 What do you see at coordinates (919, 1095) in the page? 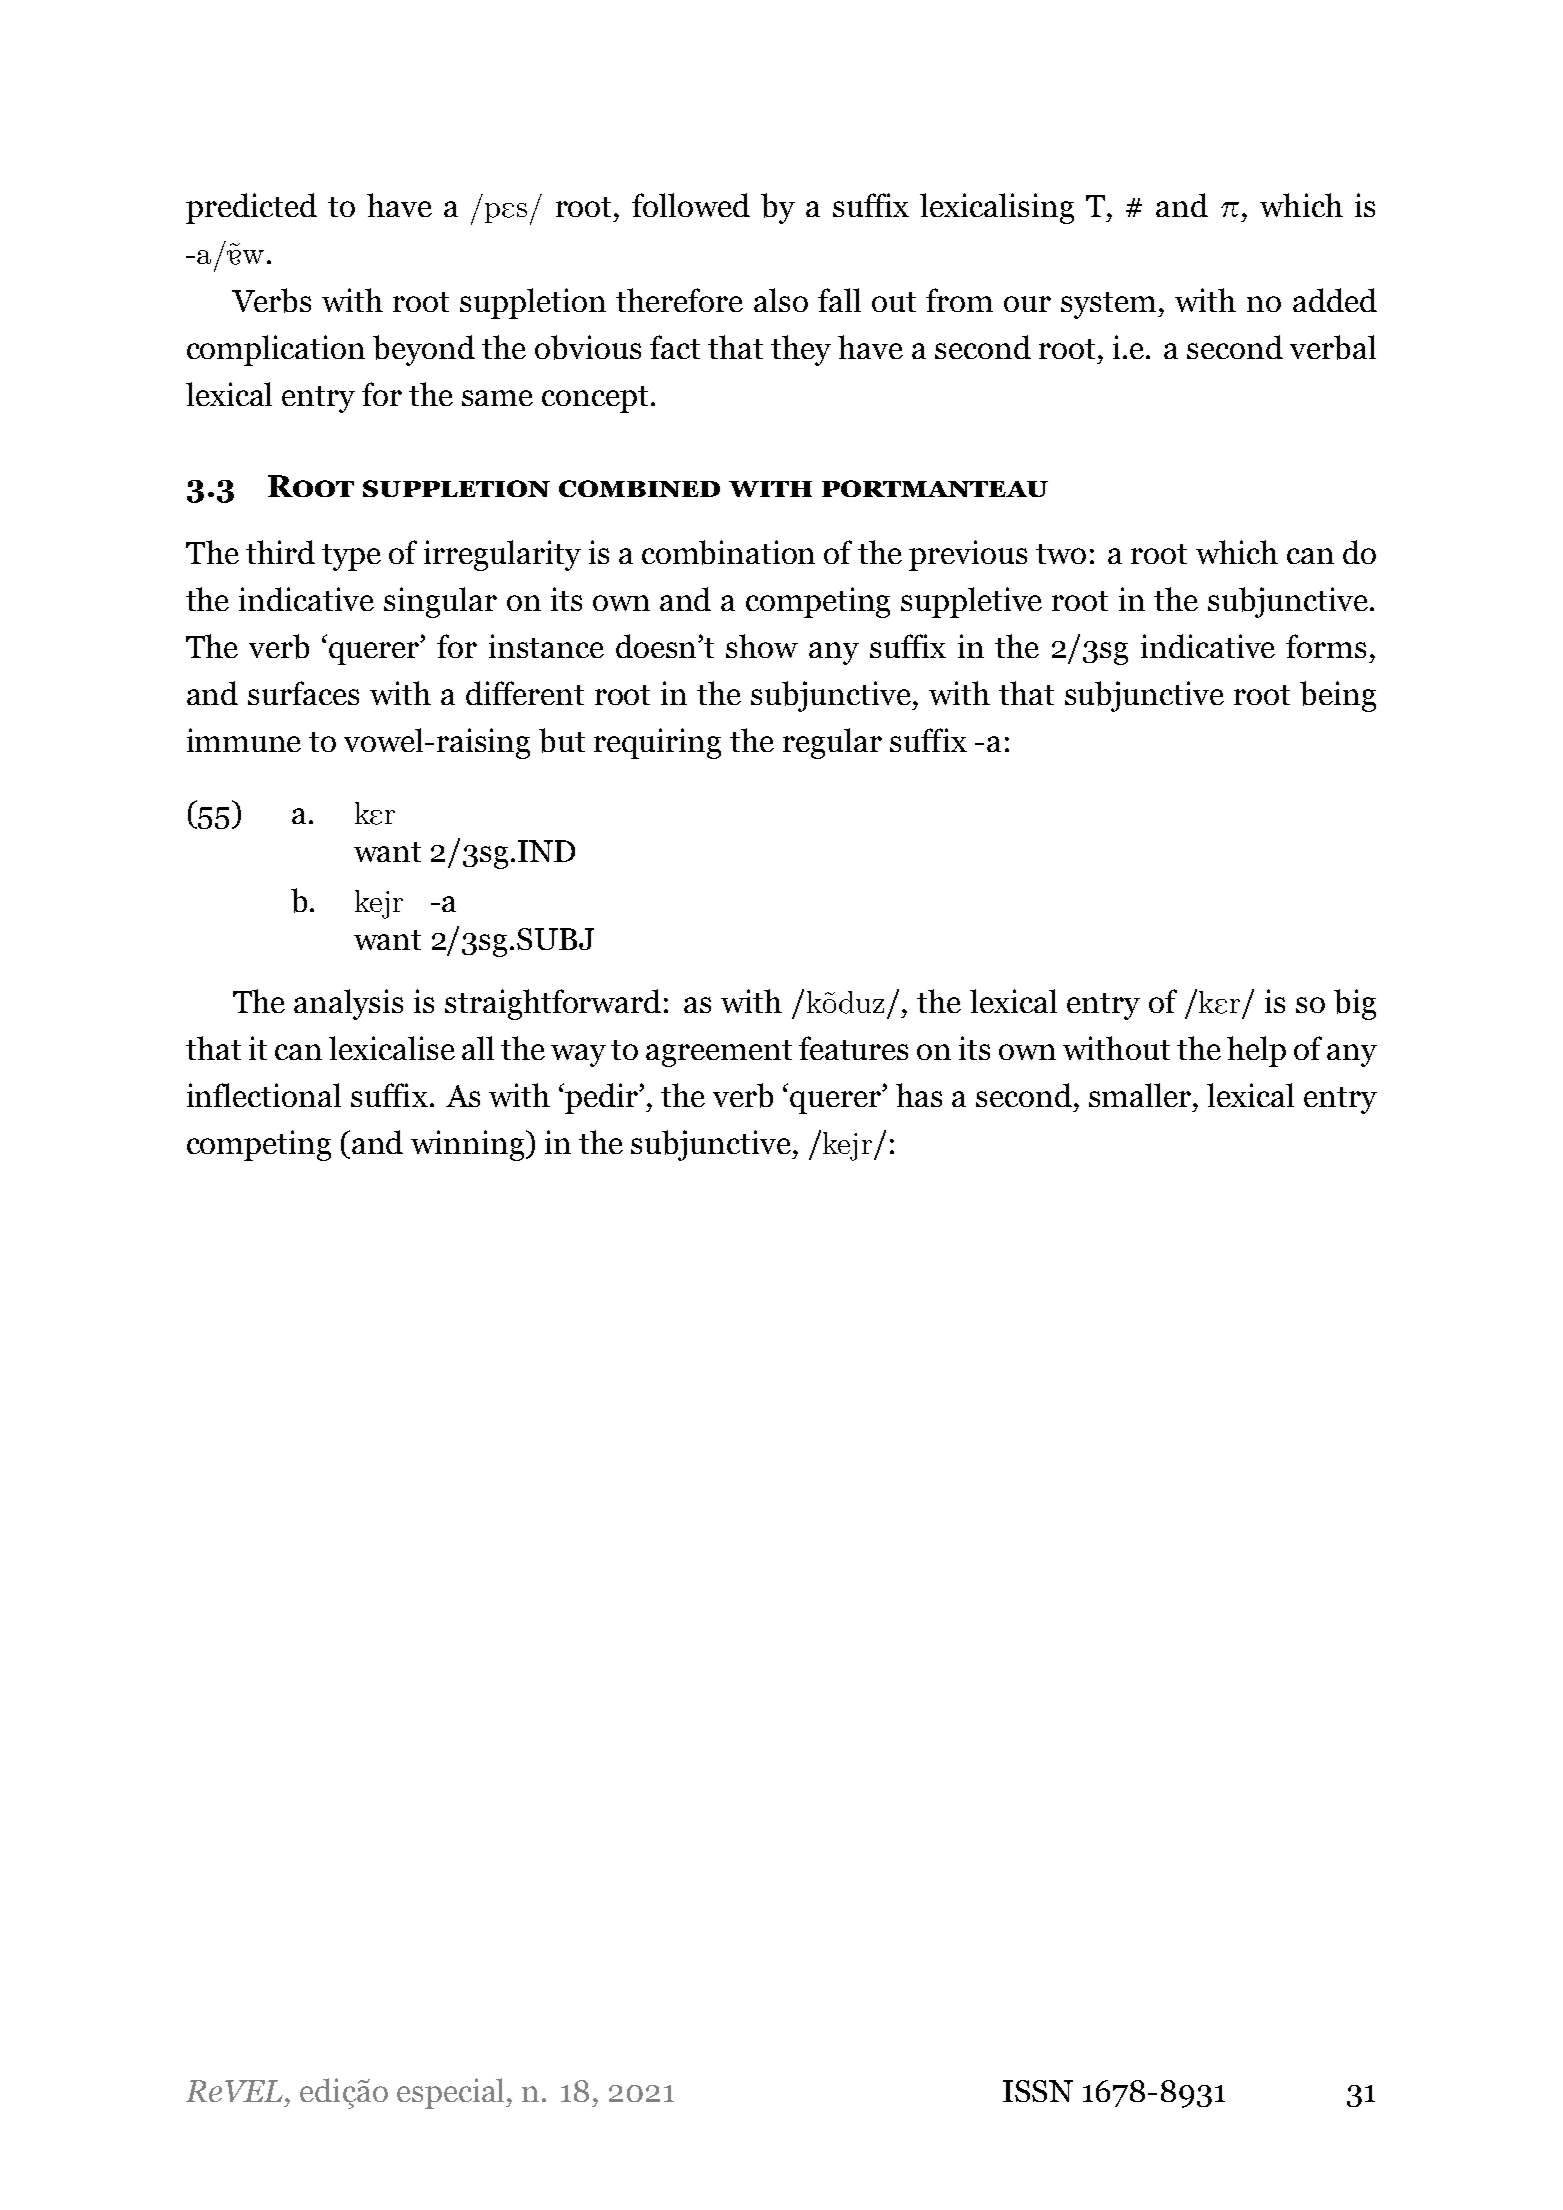
I see `has` at bounding box center [919, 1095].
